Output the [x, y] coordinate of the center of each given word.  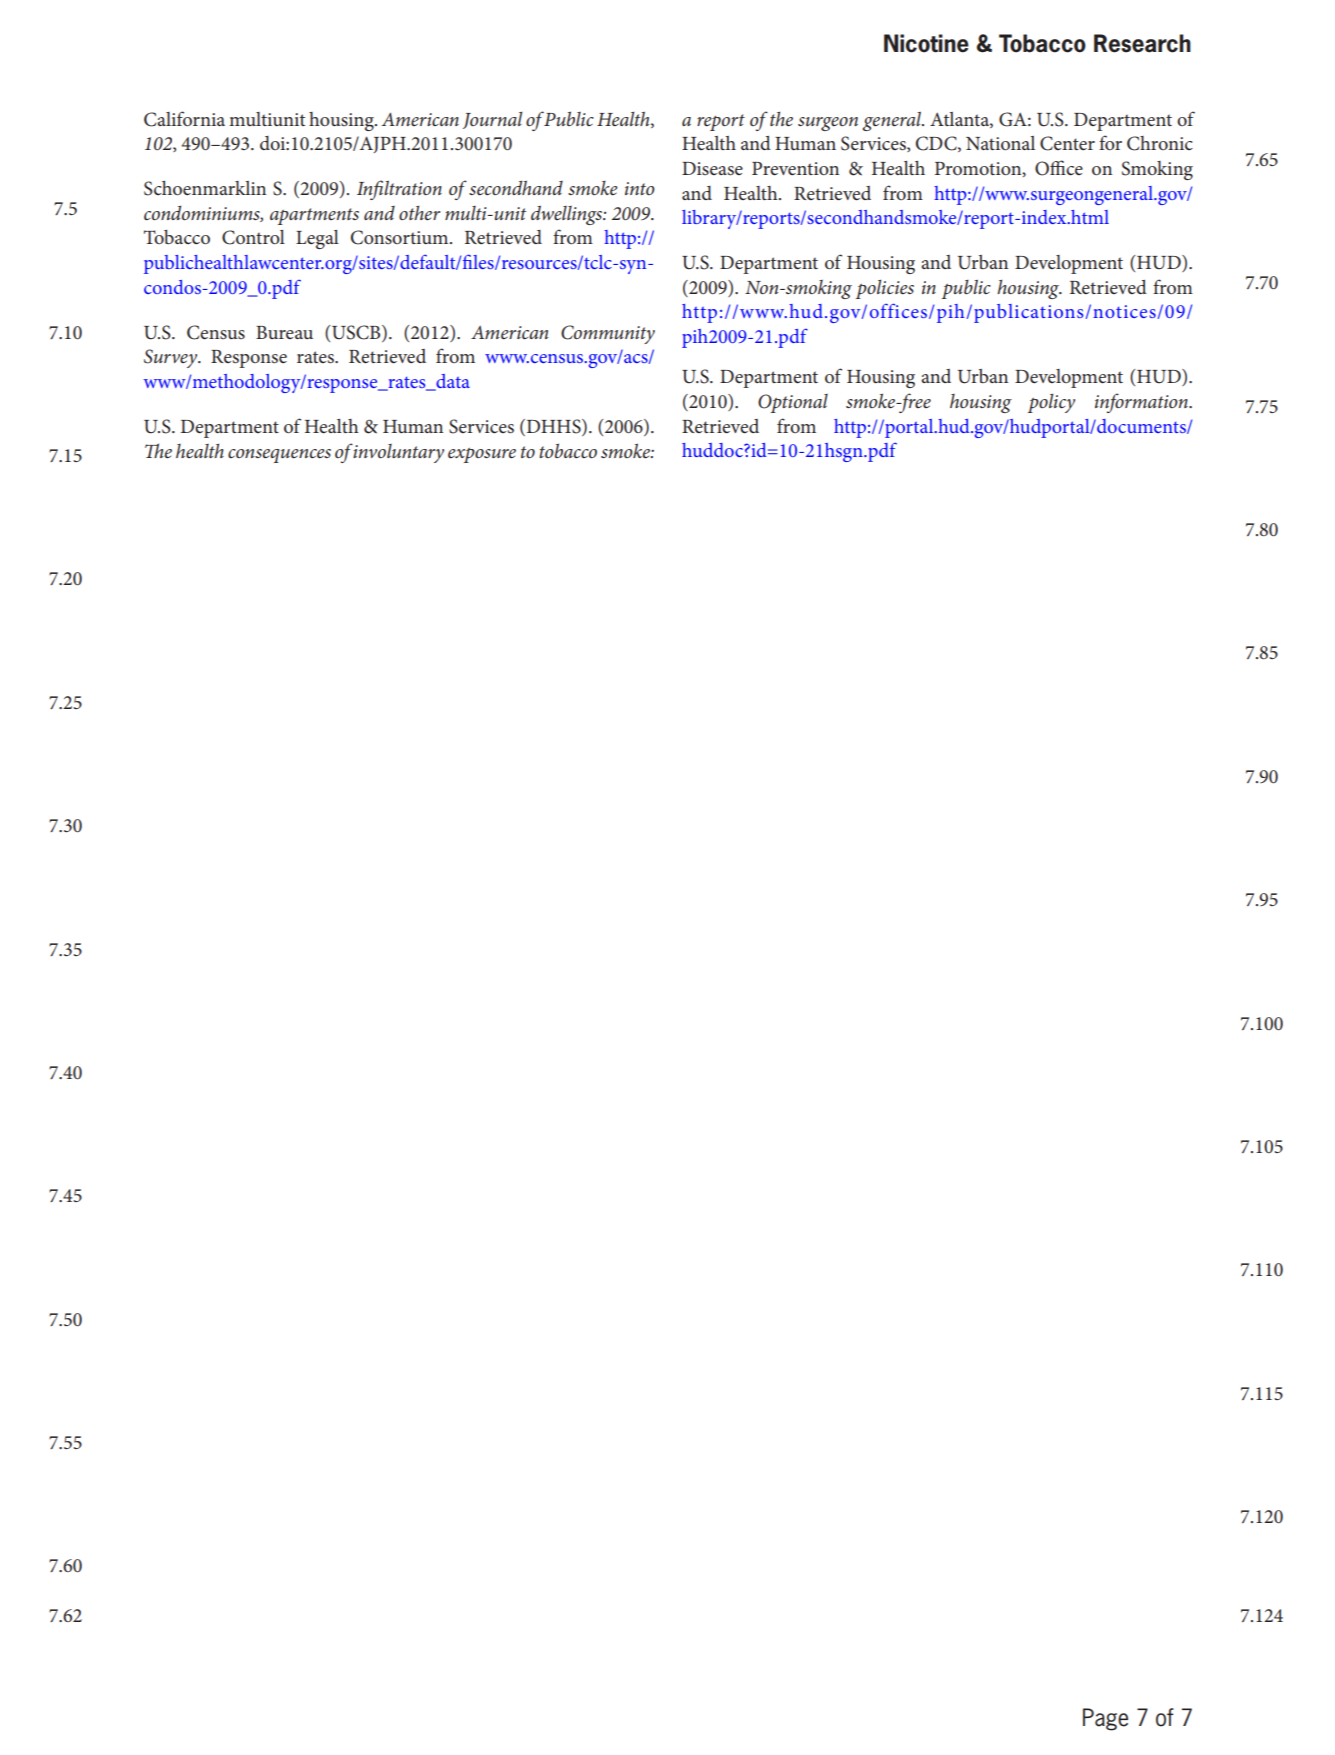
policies [885, 289]
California [184, 119]
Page [1105, 1719]
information [1142, 403]
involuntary [398, 453]
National [1000, 143]
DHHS [553, 427]
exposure [482, 455]
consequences [279, 456]
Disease [712, 169]
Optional [793, 403]
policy [1051, 403]
